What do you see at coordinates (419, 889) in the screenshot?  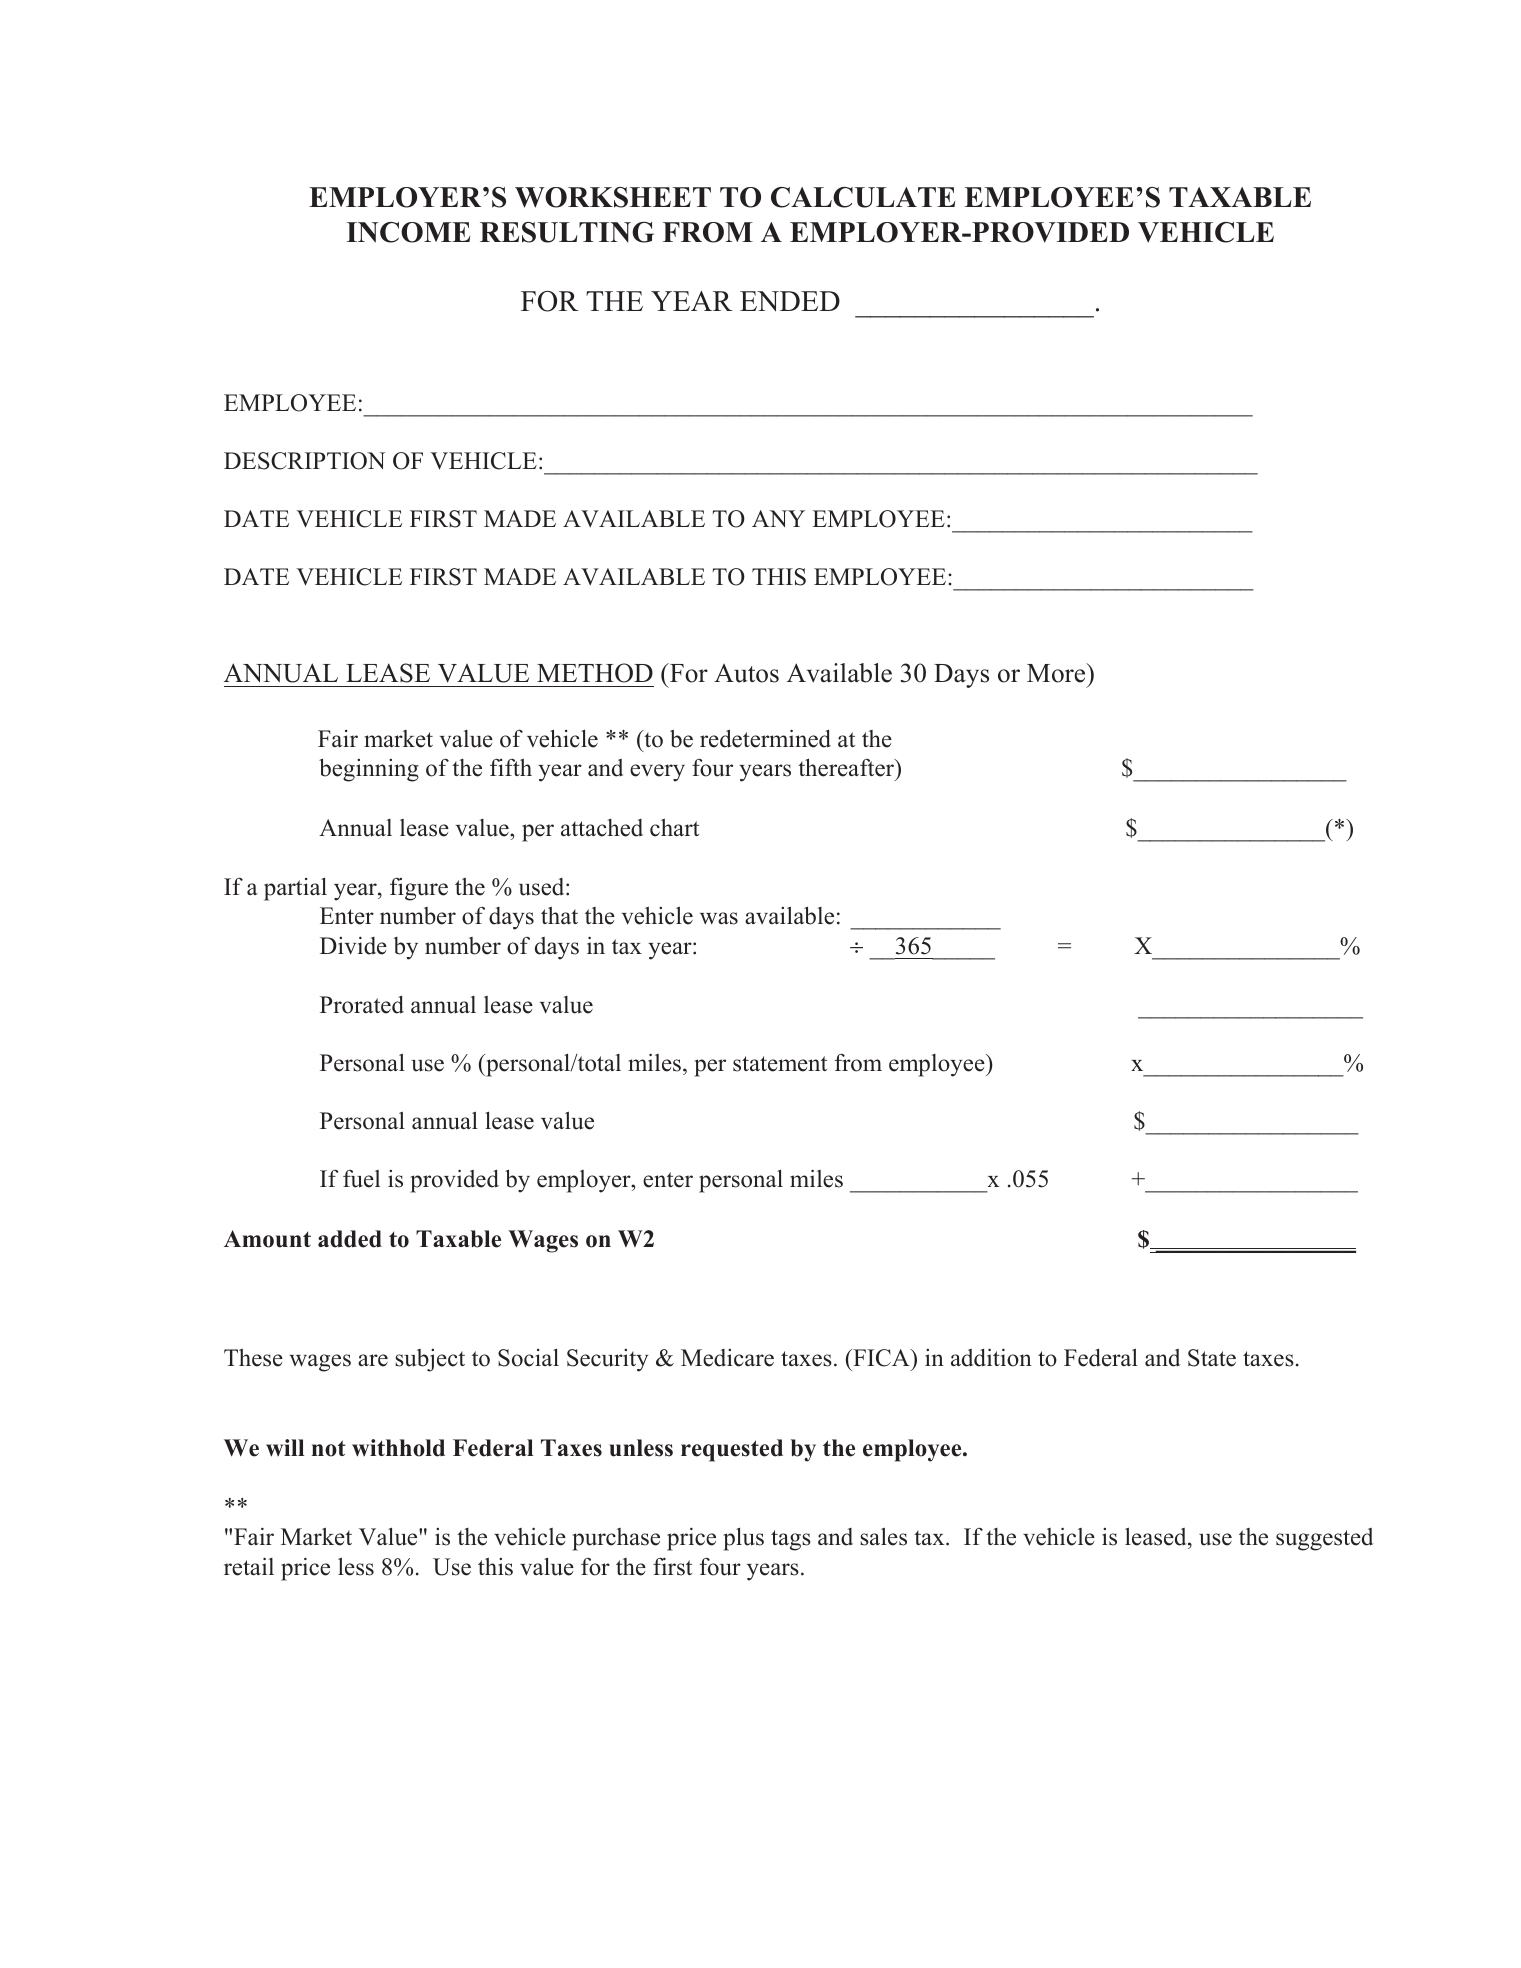 I see `figure` at bounding box center [419, 889].
